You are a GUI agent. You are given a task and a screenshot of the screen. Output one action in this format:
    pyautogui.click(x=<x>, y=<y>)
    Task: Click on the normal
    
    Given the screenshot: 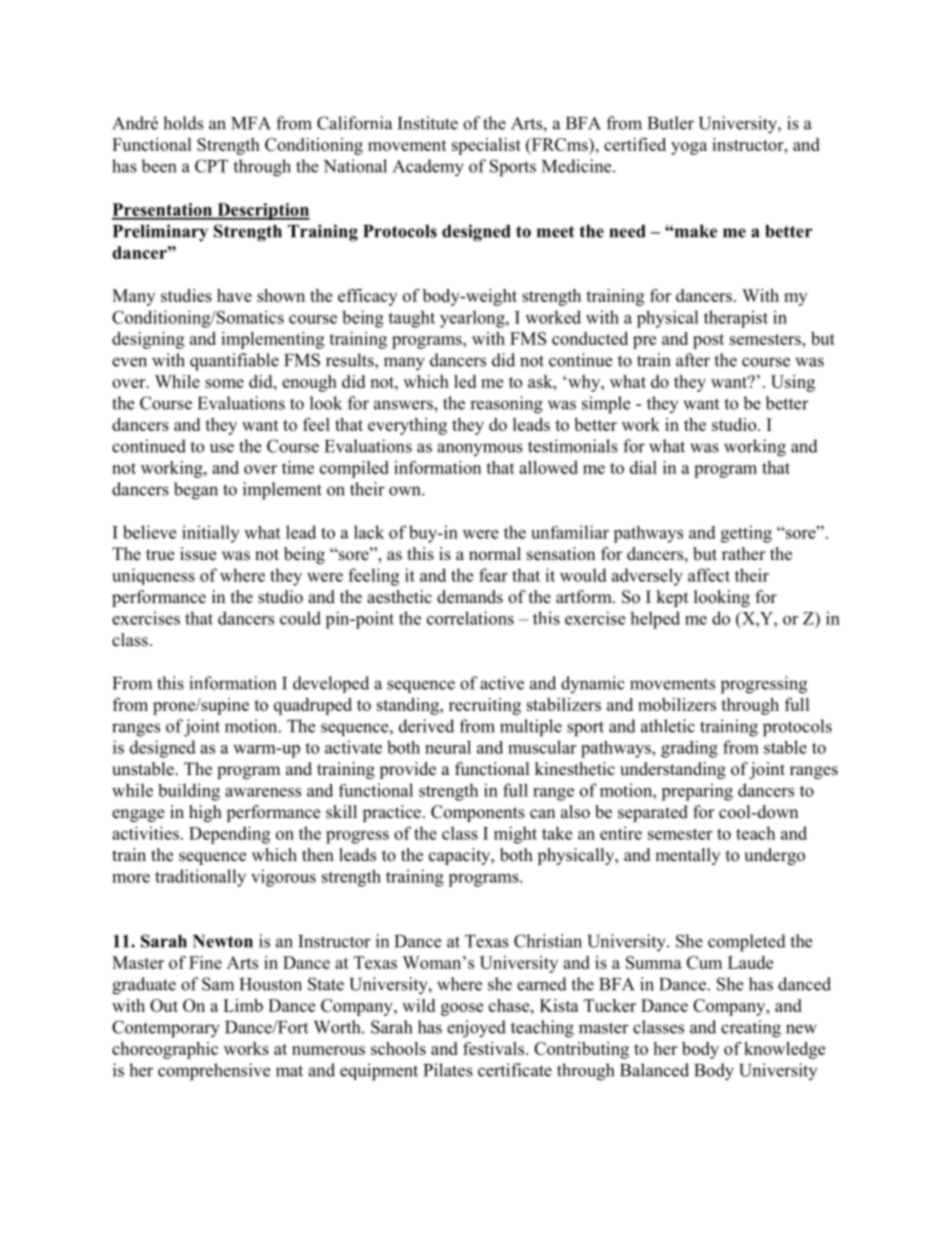 What is the action you would take?
    pyautogui.click(x=495, y=554)
